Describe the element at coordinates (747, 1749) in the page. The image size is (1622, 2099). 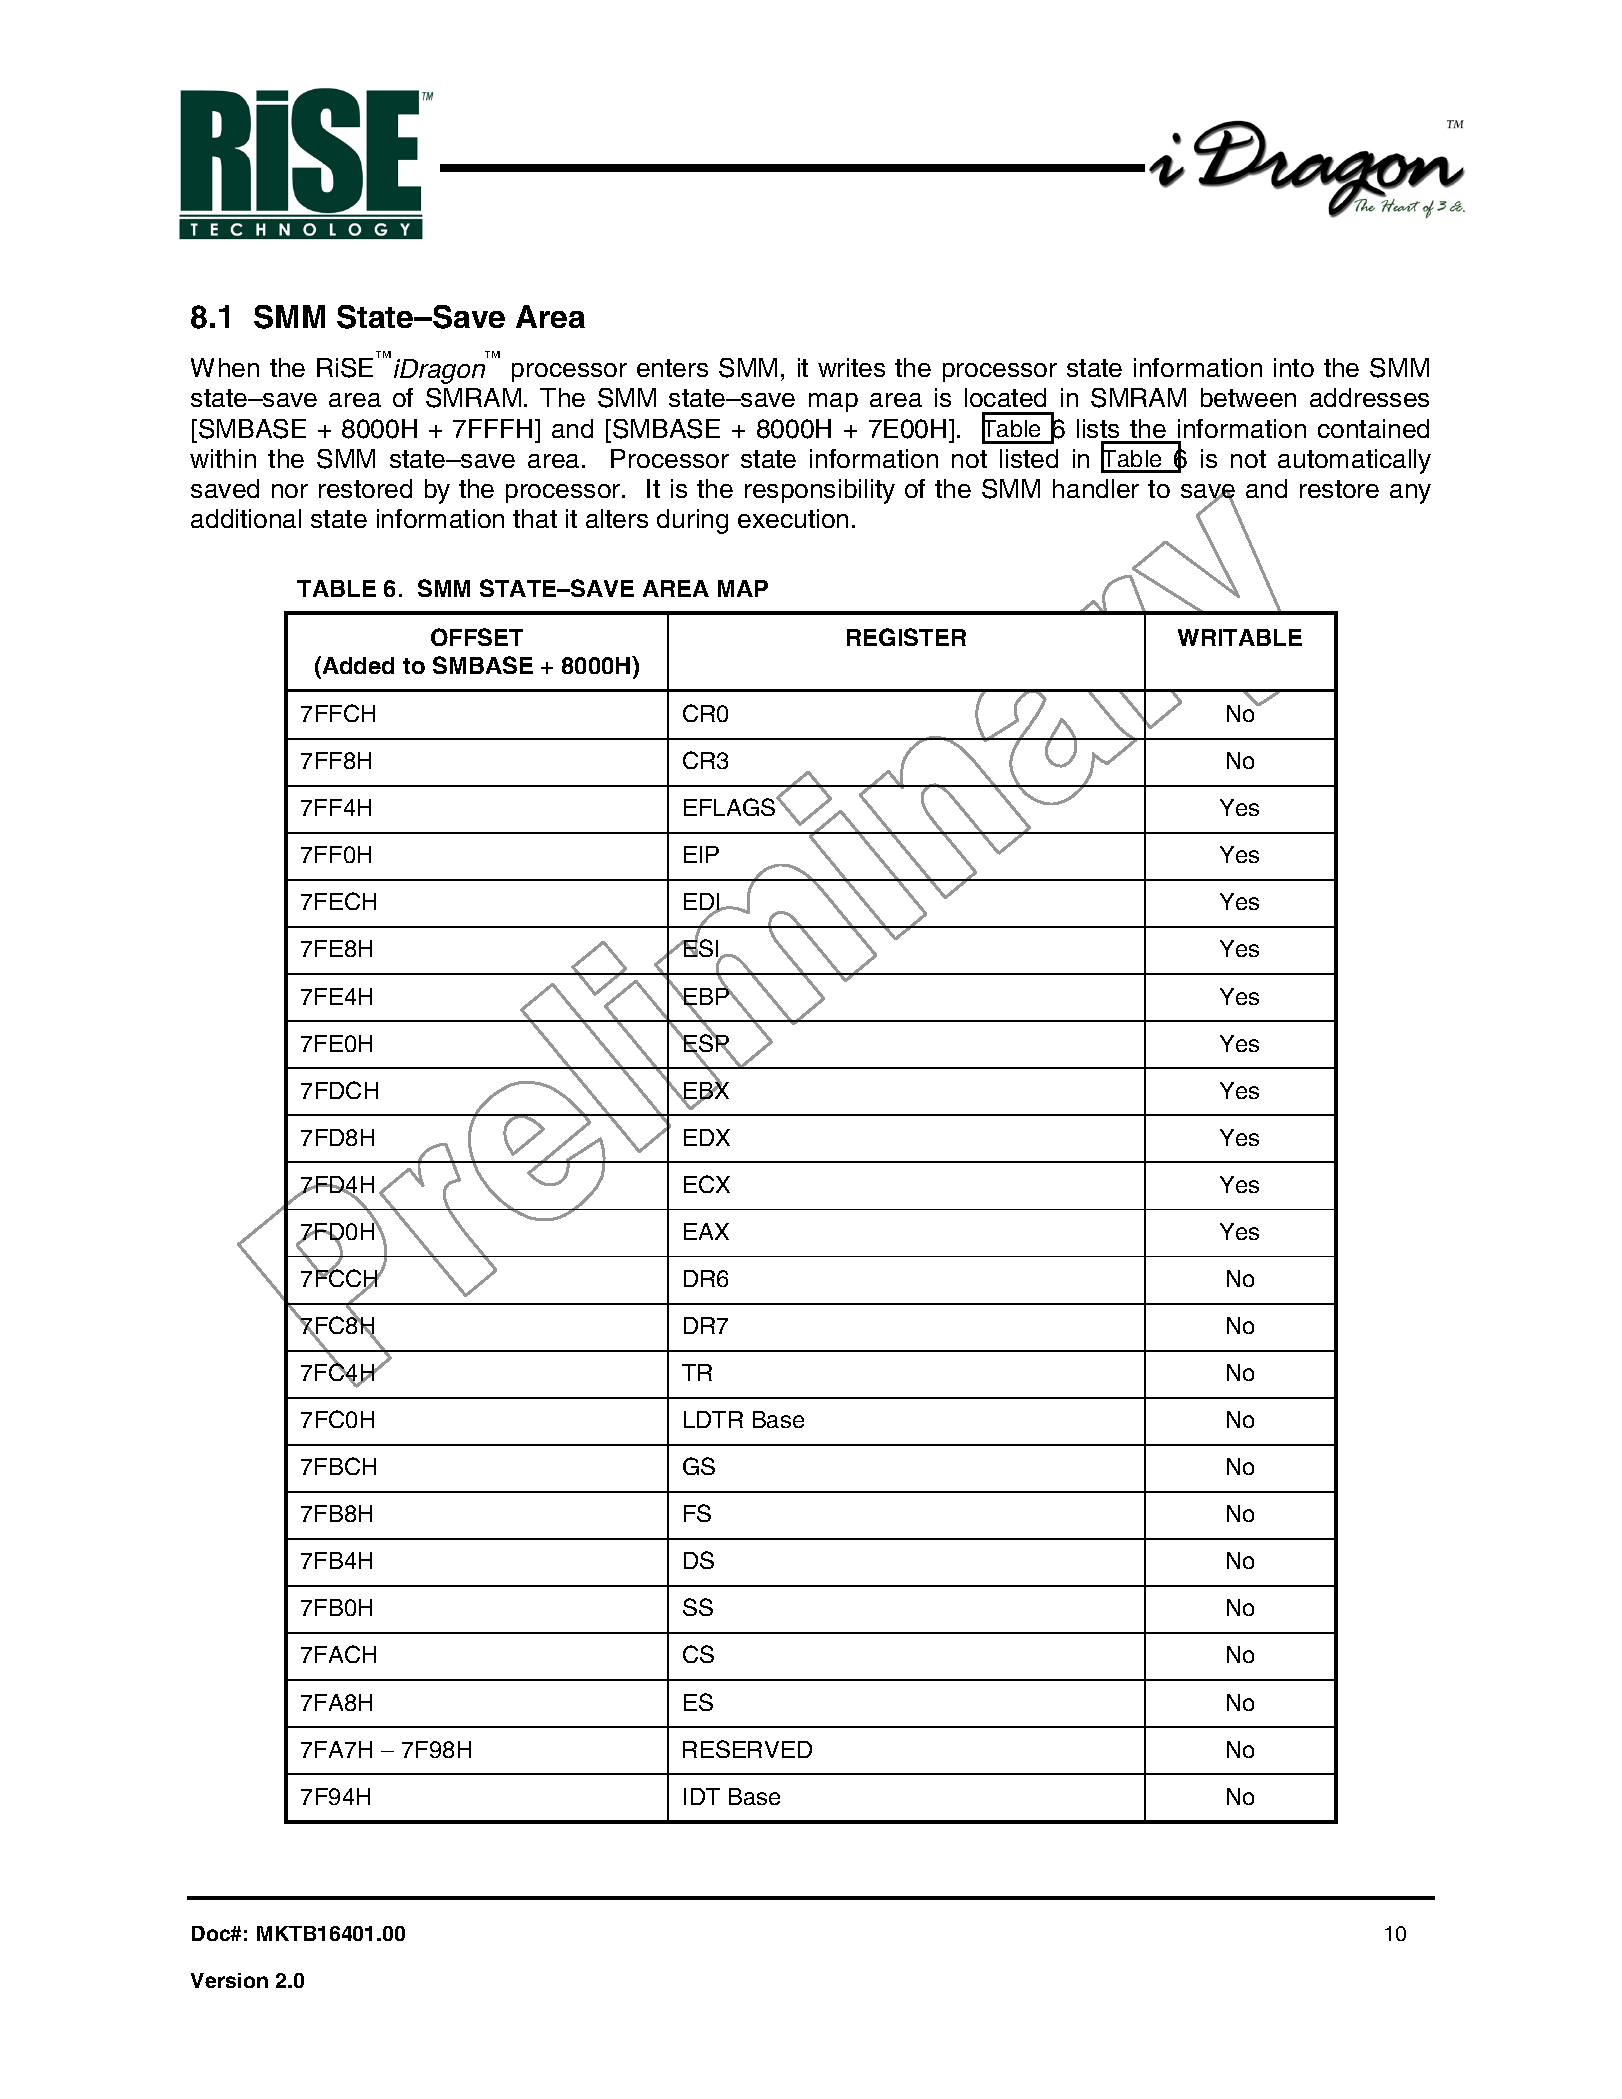
I see `RESERVED` at that location.
